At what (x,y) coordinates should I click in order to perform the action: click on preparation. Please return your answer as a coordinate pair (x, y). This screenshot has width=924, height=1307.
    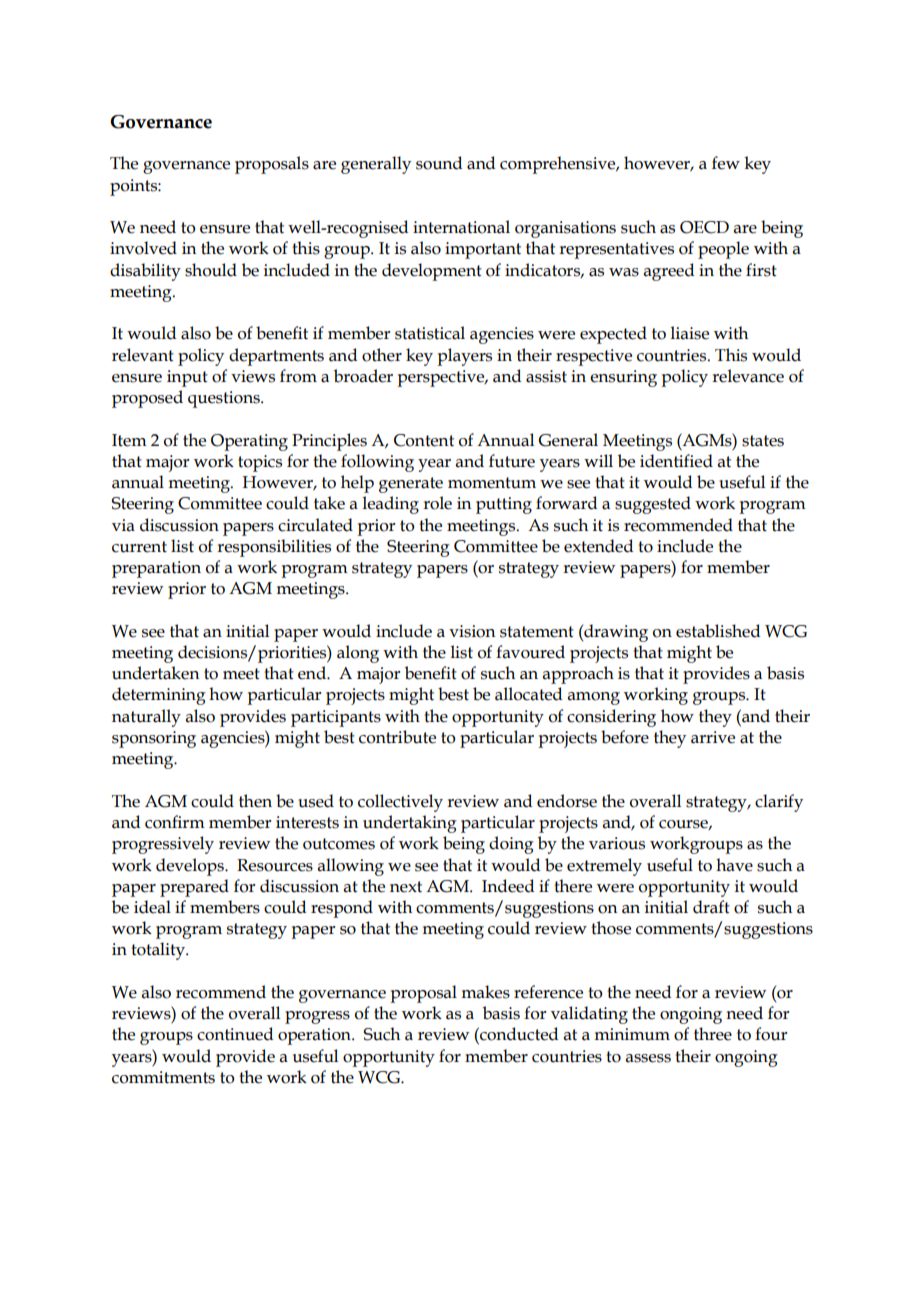
    Looking at the image, I should click on (156, 569).
